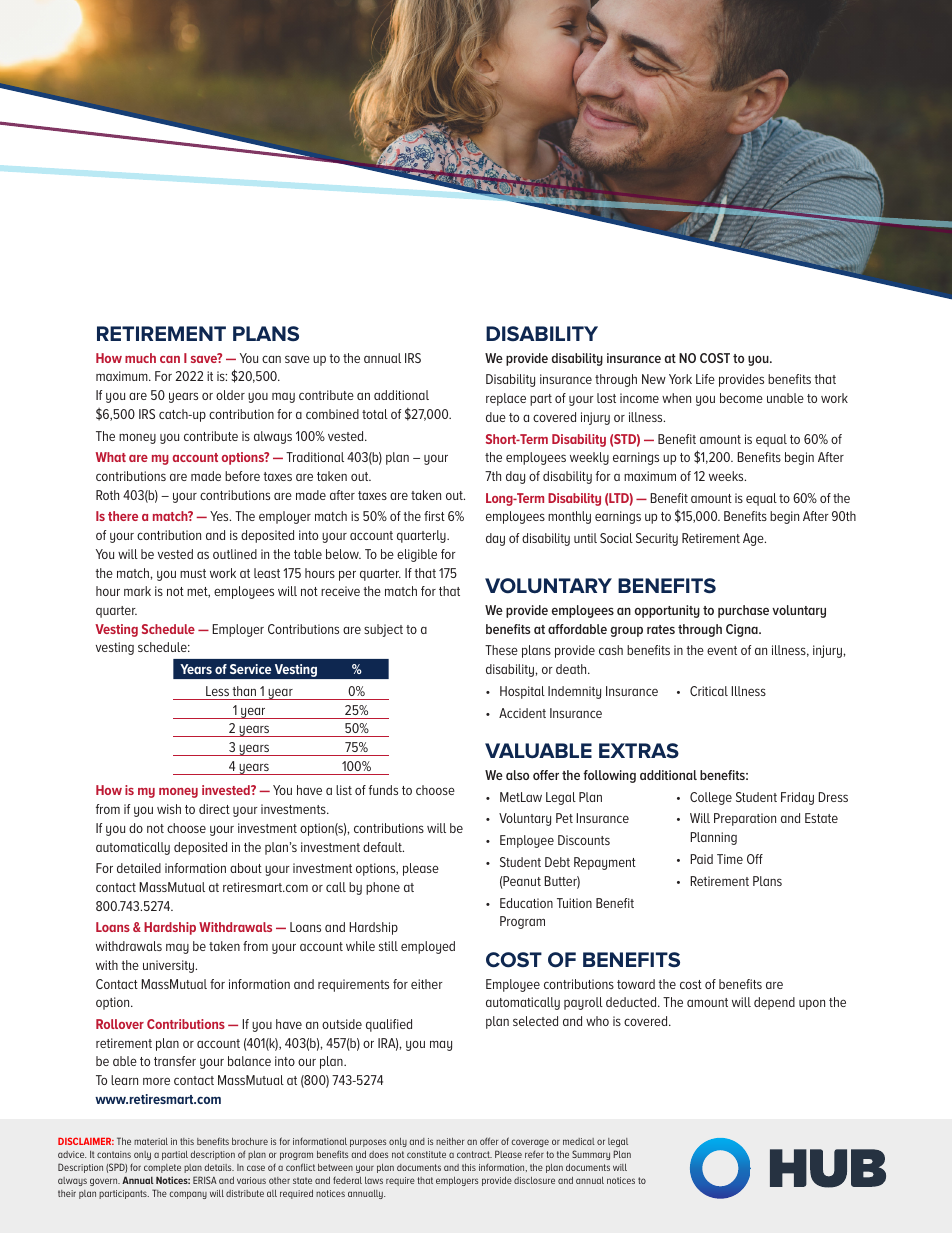 This page has width=952, height=1233. What do you see at coordinates (170, 966) in the page?
I see `university` at bounding box center [170, 966].
